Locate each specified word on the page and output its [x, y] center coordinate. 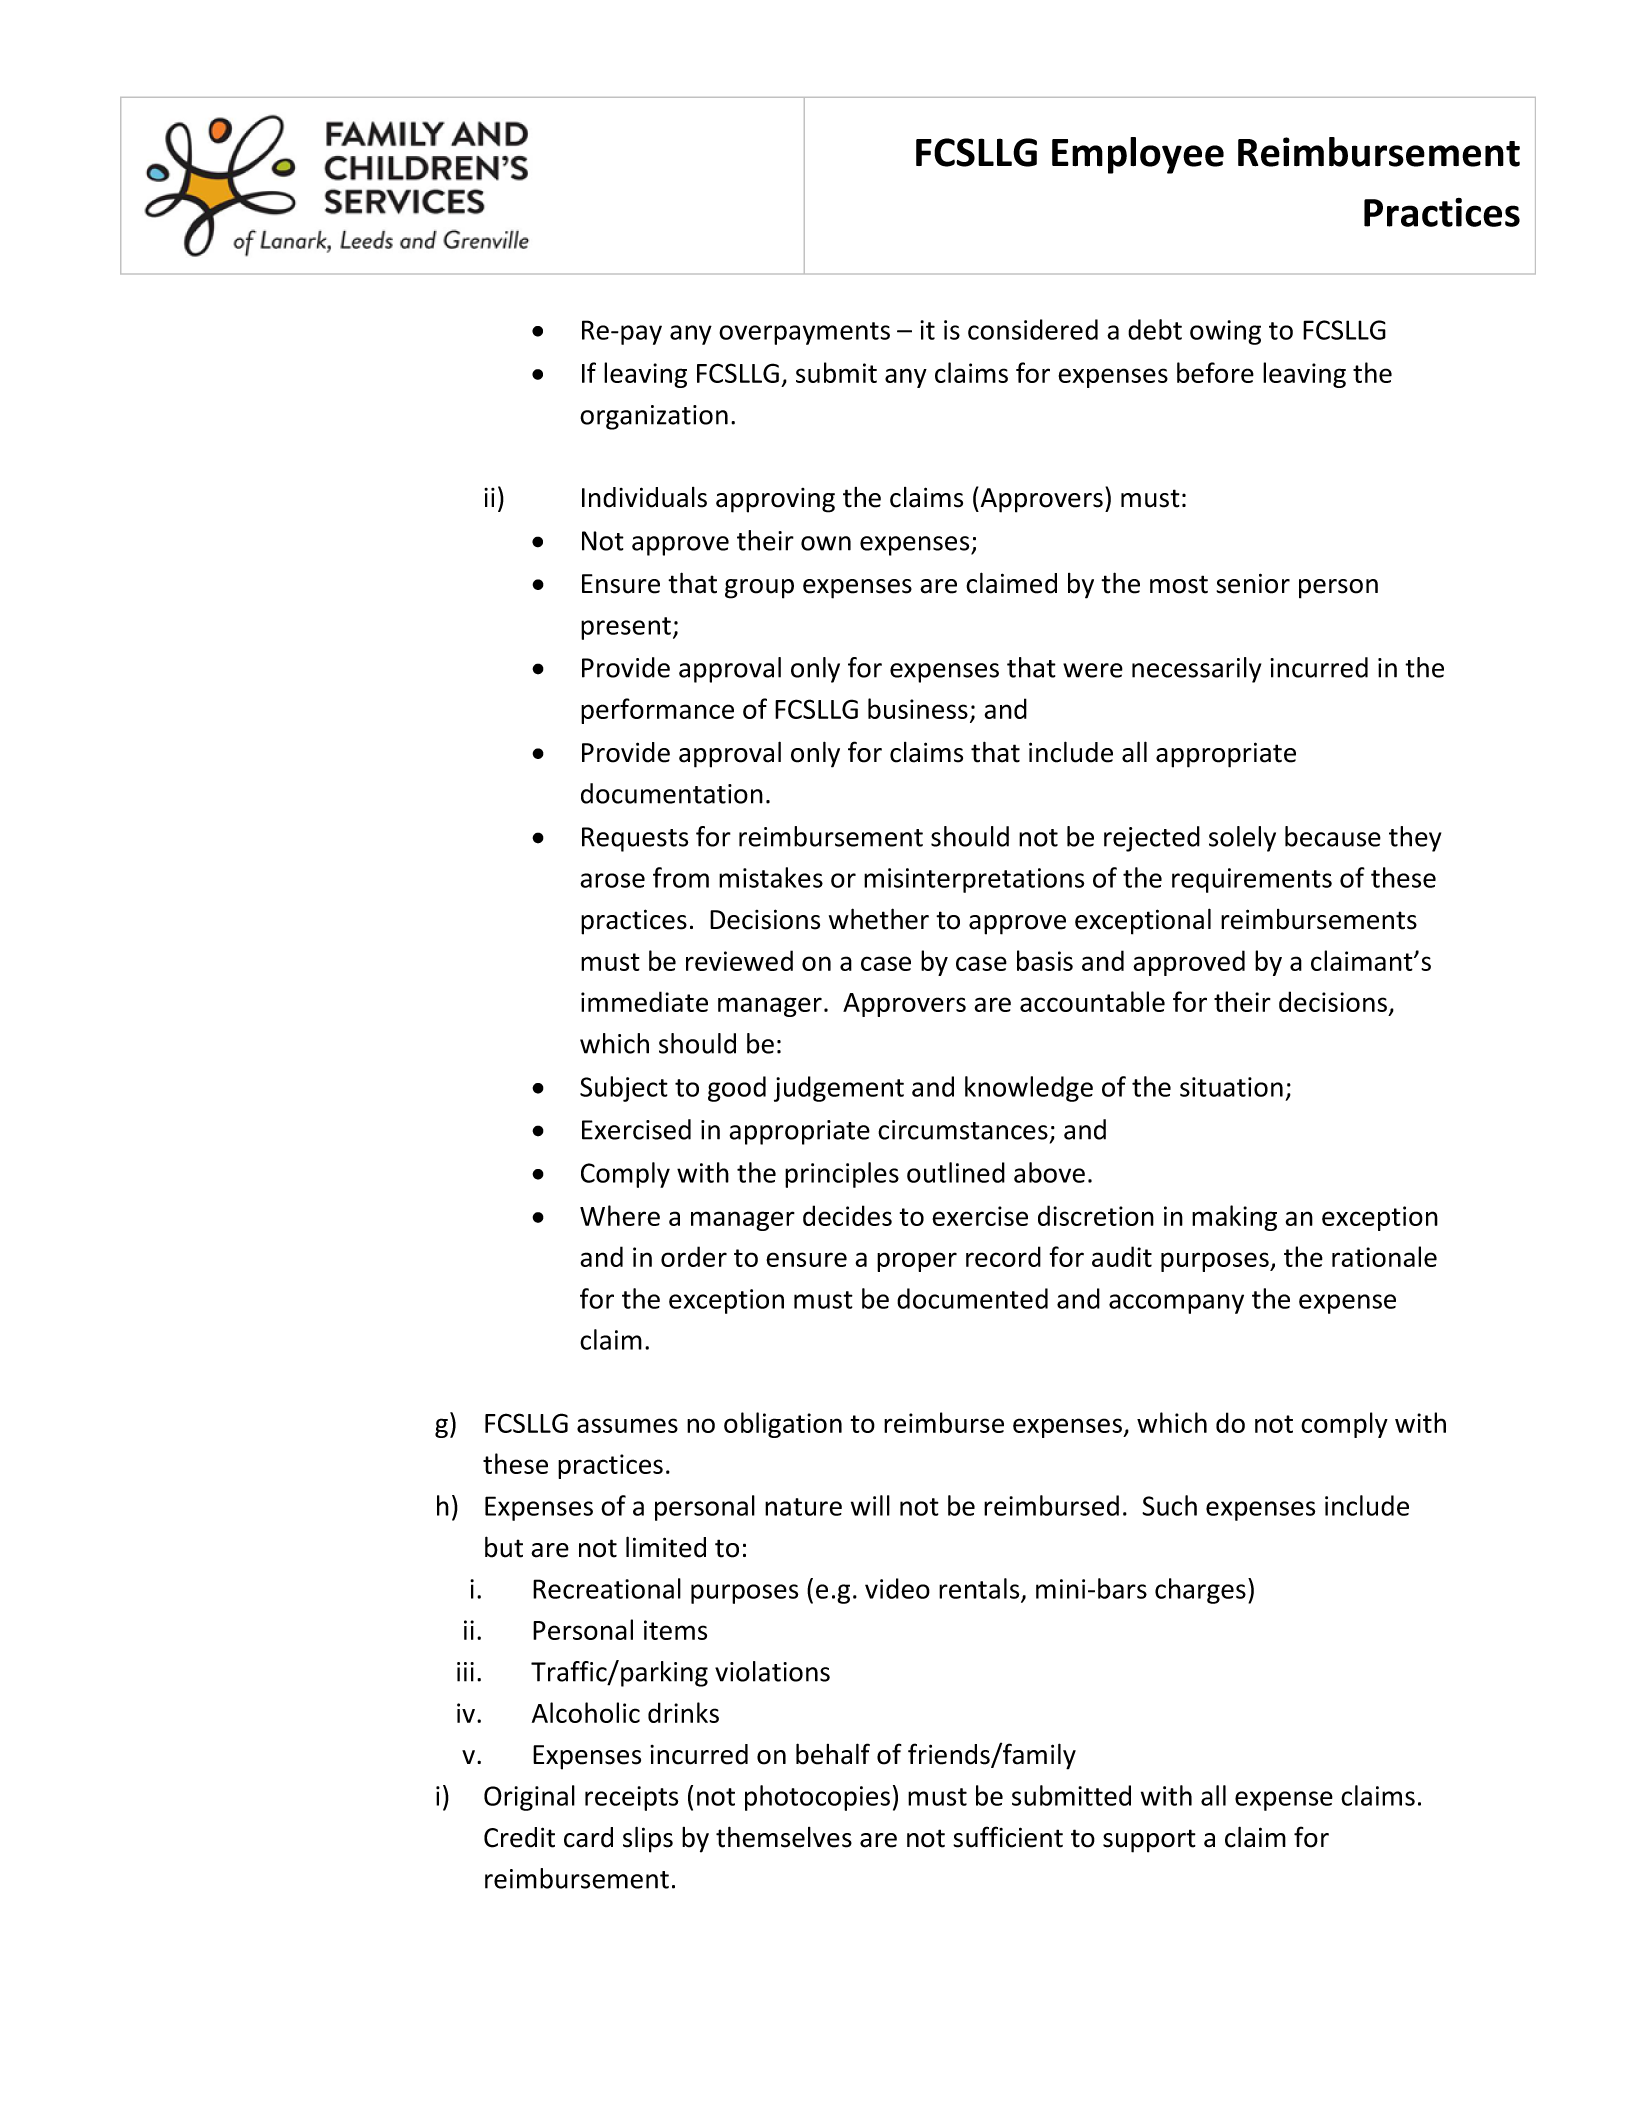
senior [1253, 583]
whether [879, 919]
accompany [1176, 1304]
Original [529, 1798]
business [918, 708]
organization [654, 417]
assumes [627, 1425]
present [626, 628]
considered [1033, 329]
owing [1225, 332]
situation [1231, 1087]
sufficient [1008, 1837]
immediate [644, 1001]
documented [972, 1298]
